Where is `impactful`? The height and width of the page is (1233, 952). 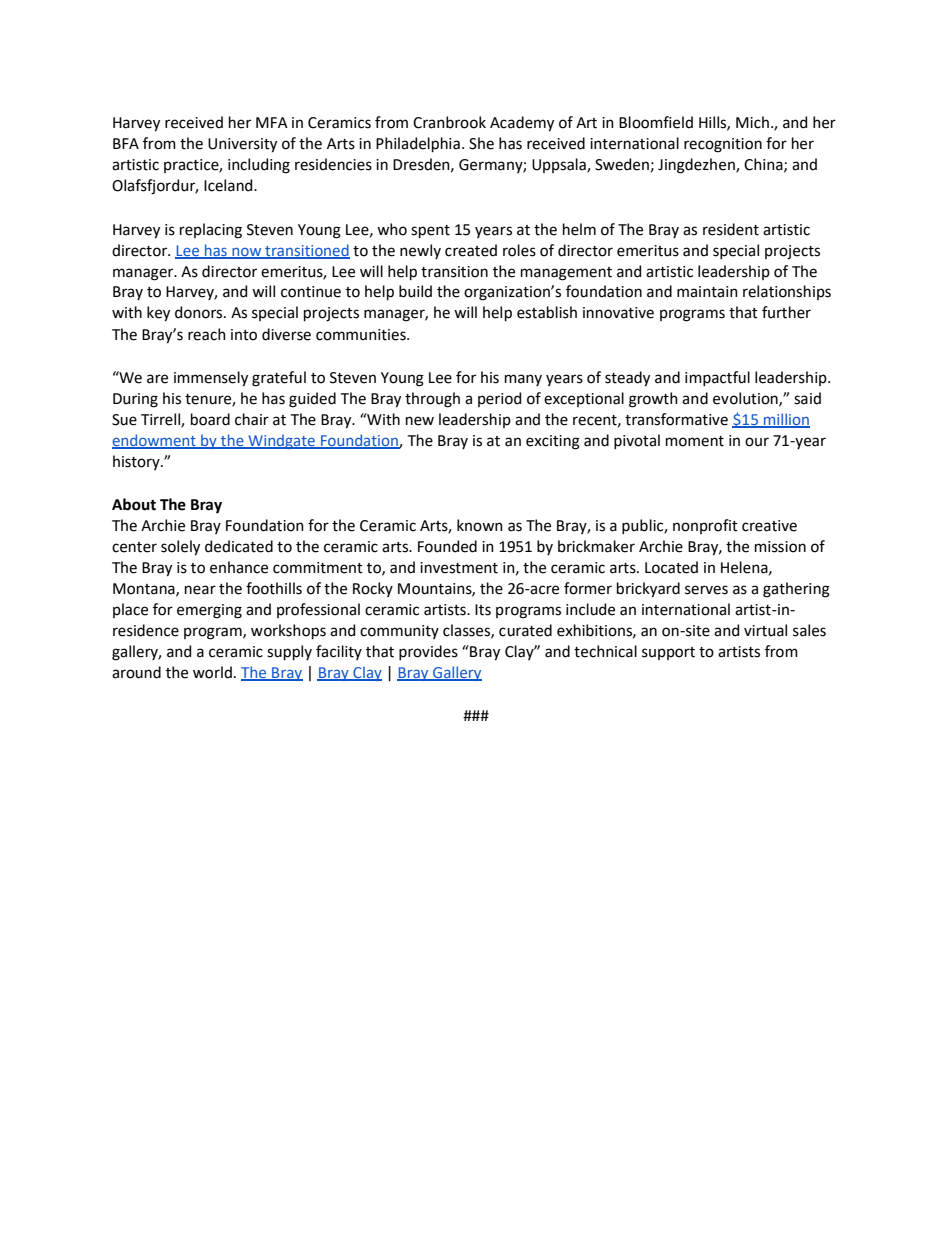 impactful is located at coordinates (717, 378).
